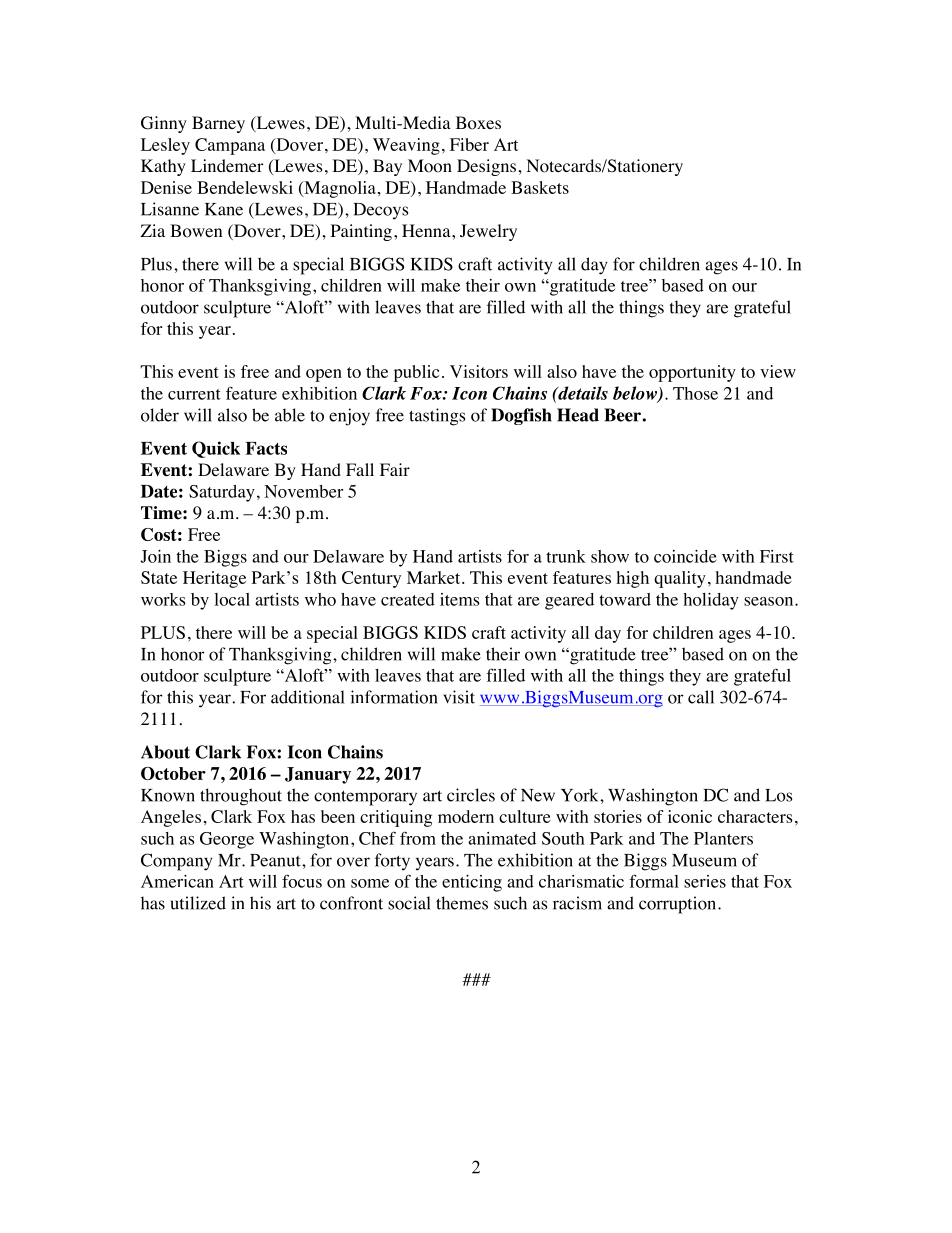 The height and width of the screenshot is (1233, 952). What do you see at coordinates (685, 556) in the screenshot?
I see `coincide` at bounding box center [685, 556].
